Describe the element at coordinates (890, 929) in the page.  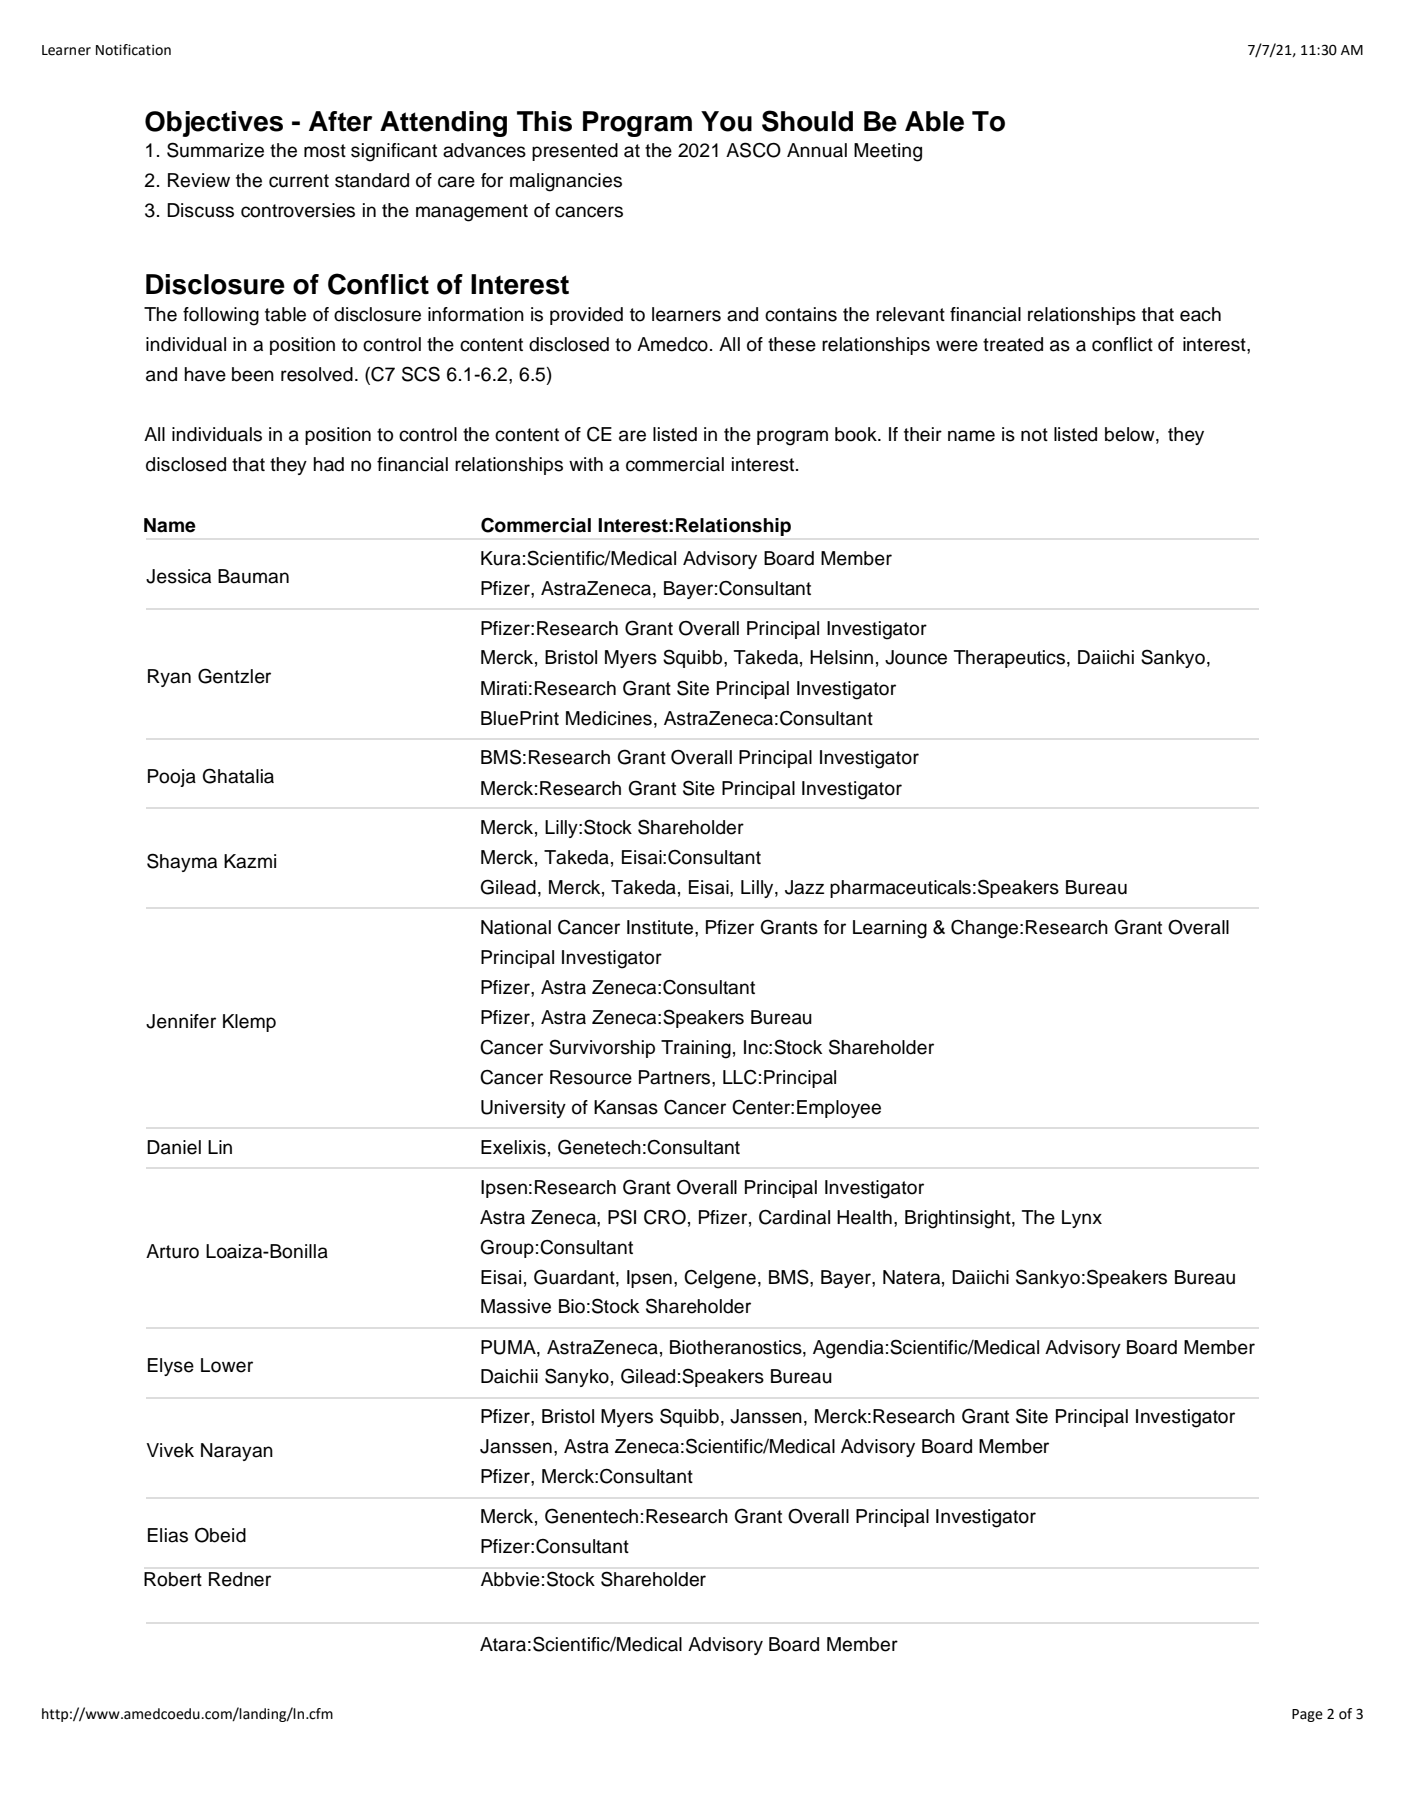
I see `Learning` at that location.
